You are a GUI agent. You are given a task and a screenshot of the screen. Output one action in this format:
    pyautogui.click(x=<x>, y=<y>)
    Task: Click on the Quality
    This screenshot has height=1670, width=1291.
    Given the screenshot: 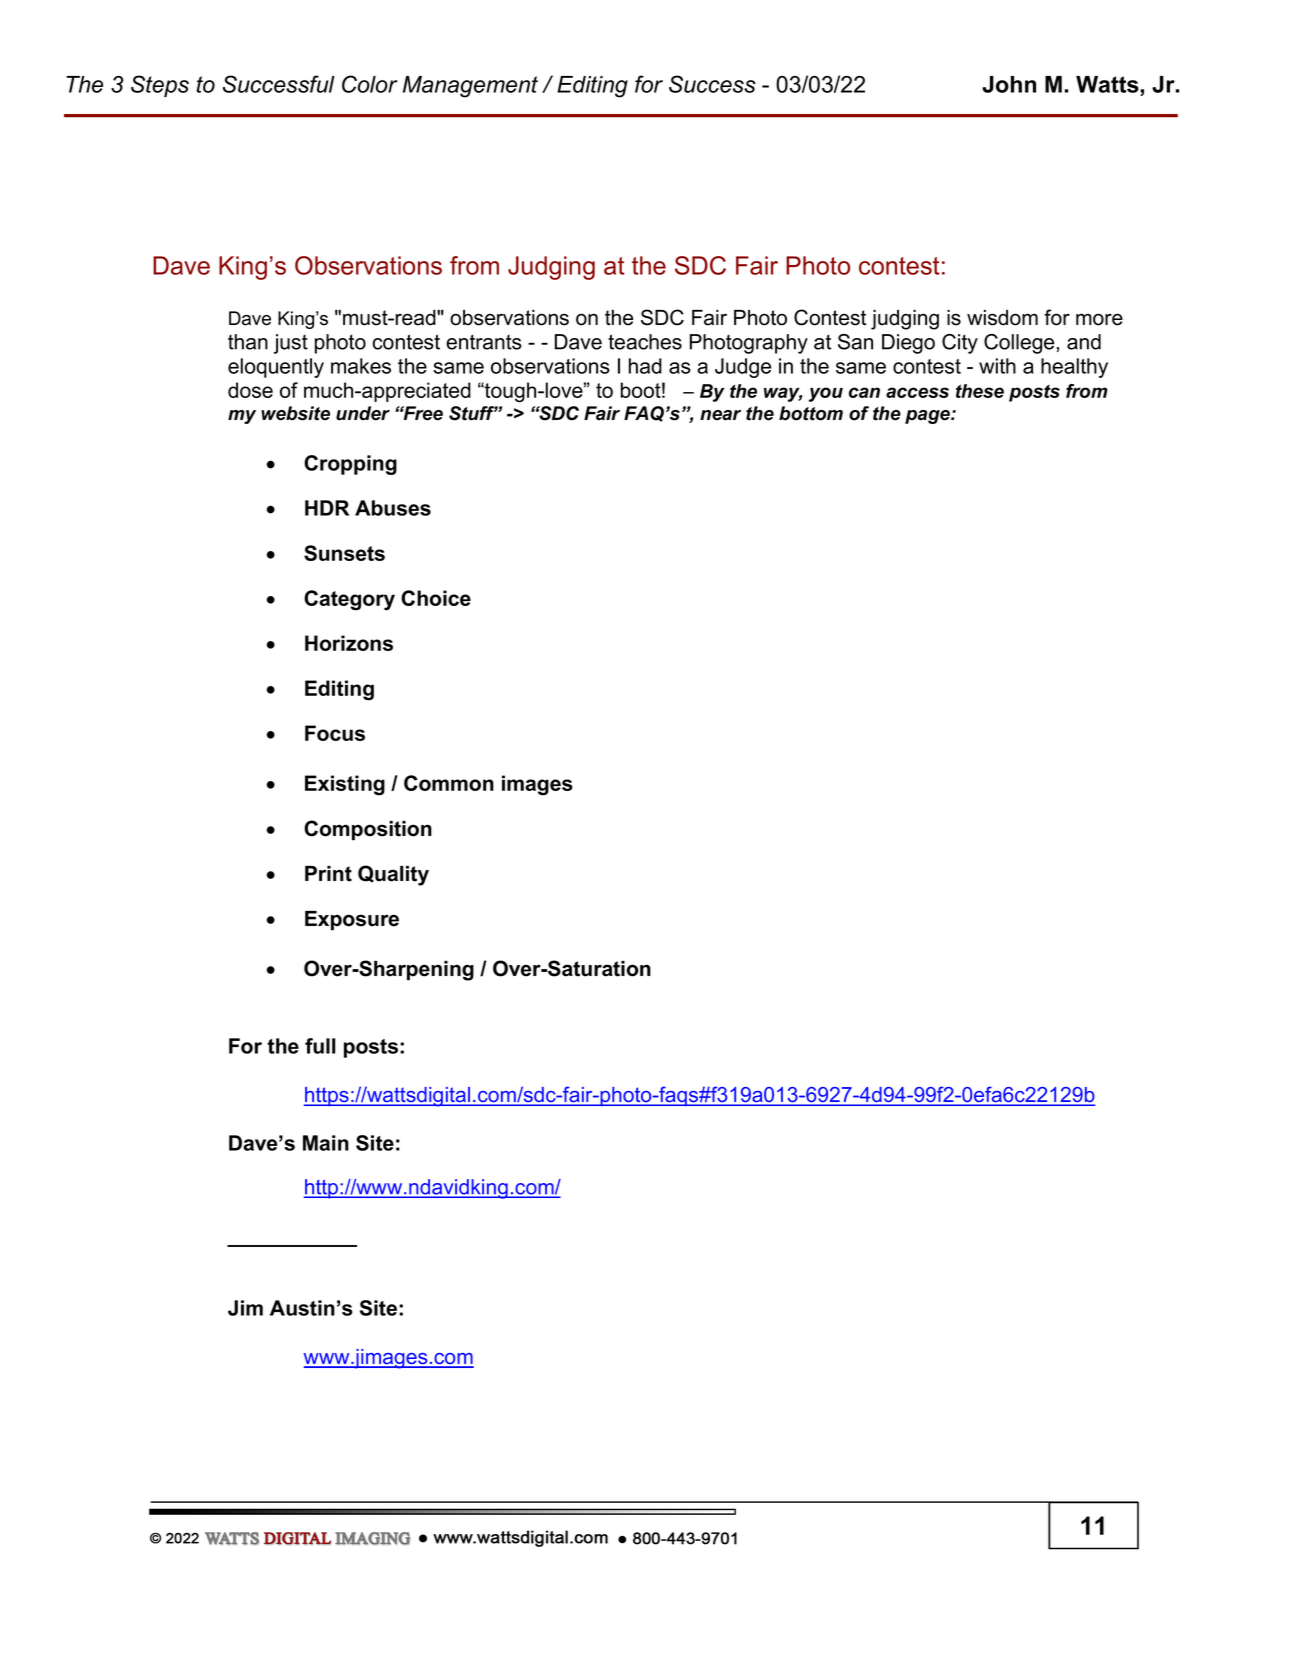 What is the action you would take?
    pyautogui.click(x=393, y=875)
